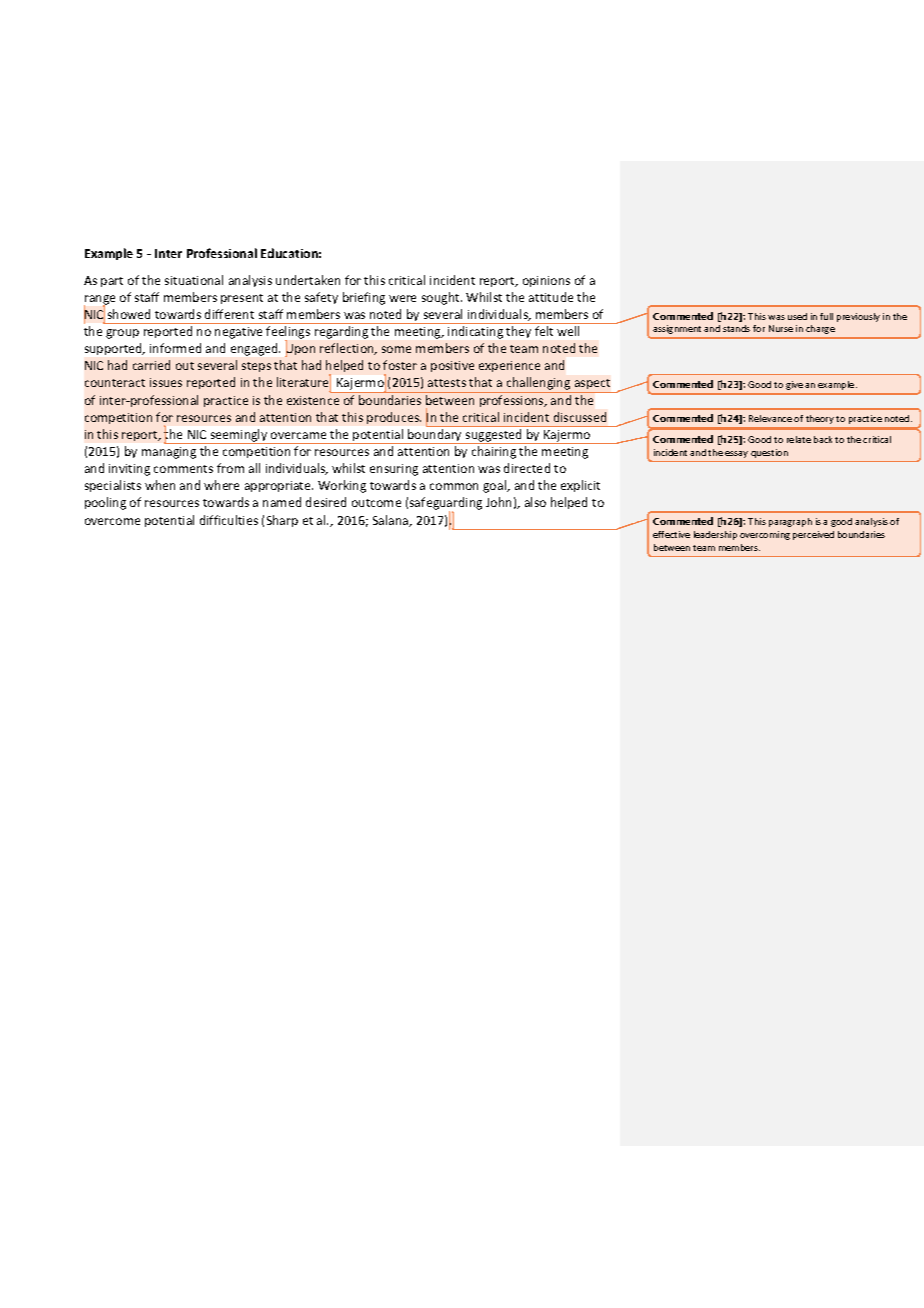 This document has width=924, height=1308. Describe the element at coordinates (194, 280) in the document. I see `situational` at that location.
